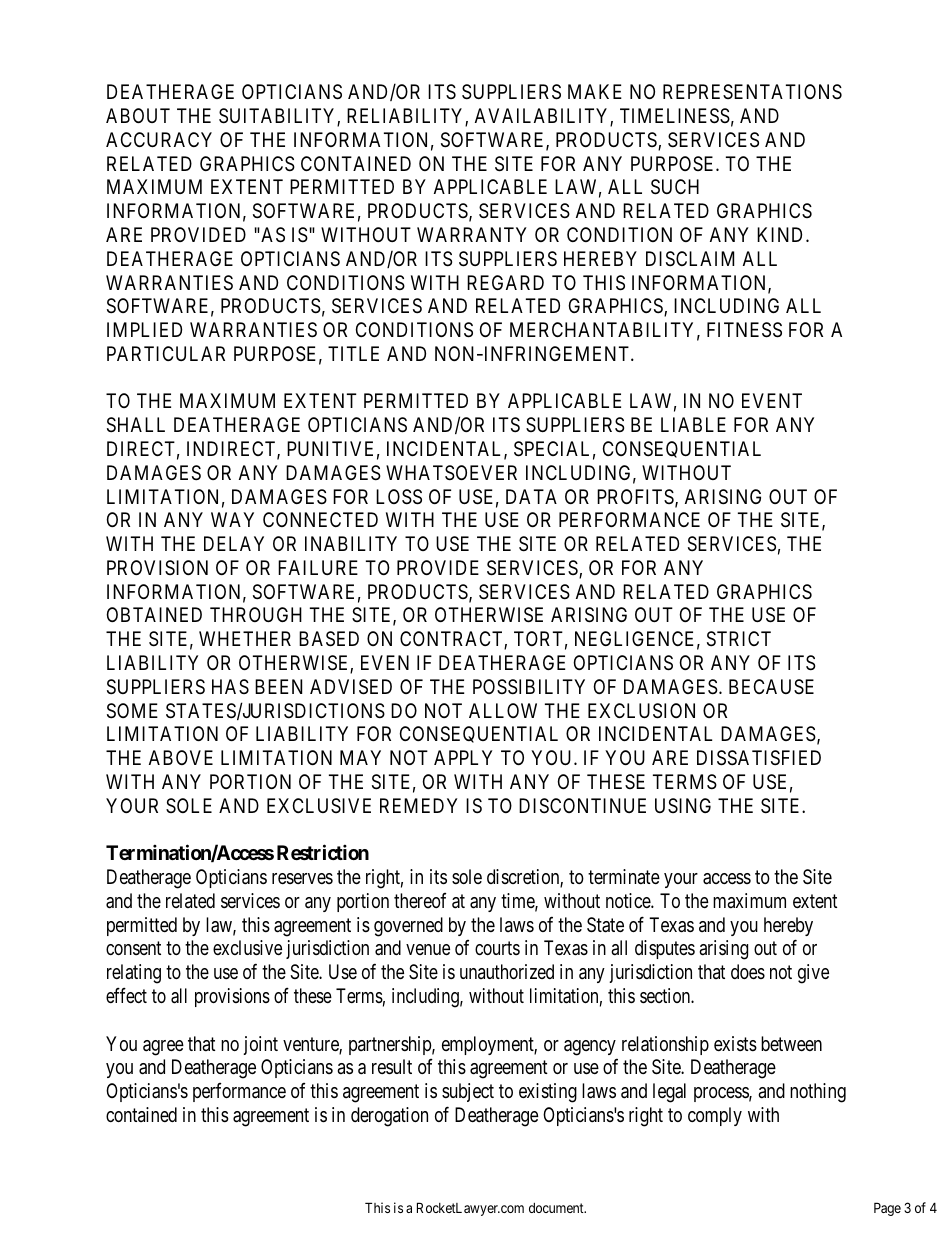 This screenshot has height=1233, width=952. What do you see at coordinates (744, 330) in the screenshot?
I see `FITNESS` at bounding box center [744, 330].
